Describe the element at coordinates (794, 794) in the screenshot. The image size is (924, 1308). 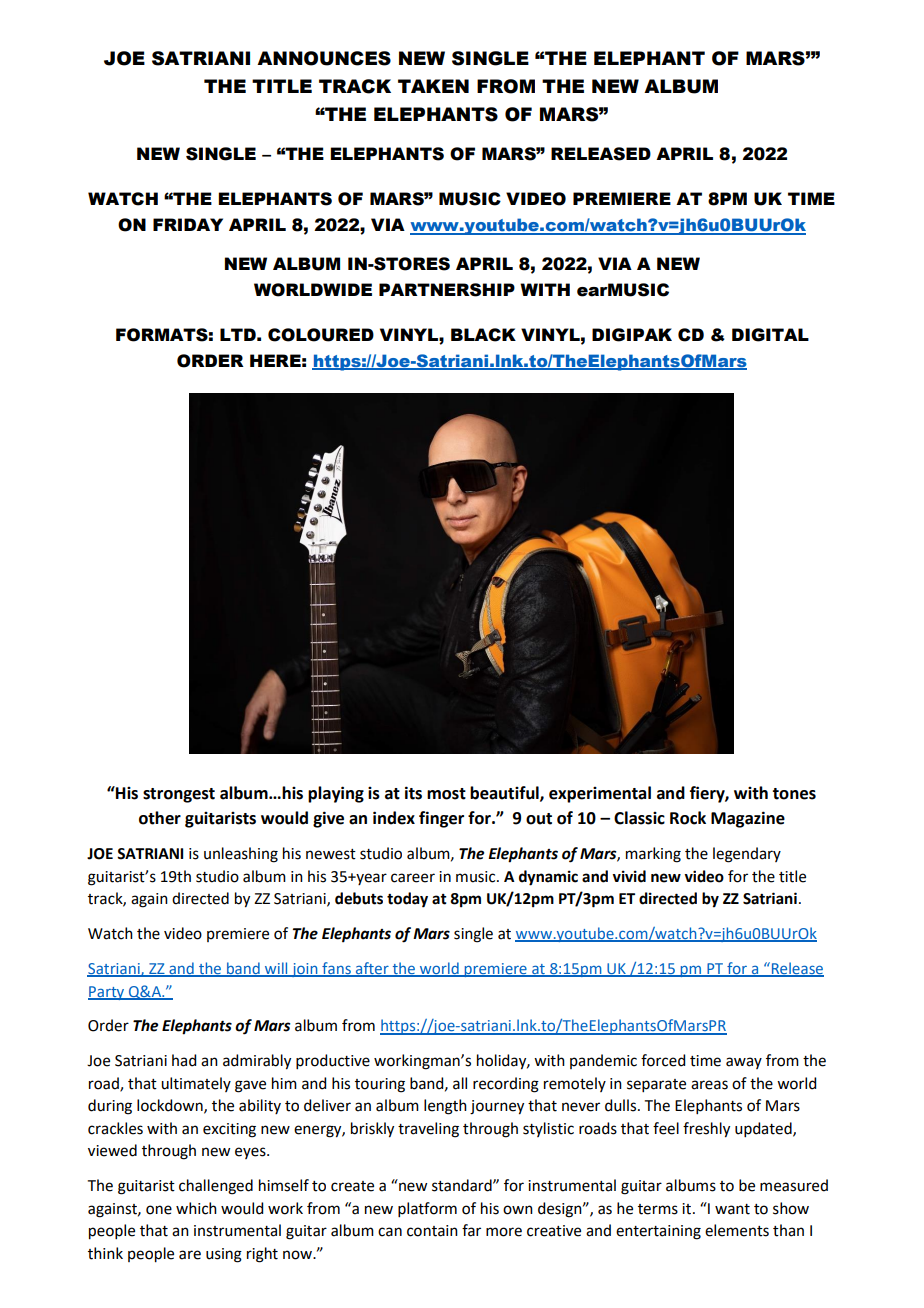
I see `tones` at that location.
